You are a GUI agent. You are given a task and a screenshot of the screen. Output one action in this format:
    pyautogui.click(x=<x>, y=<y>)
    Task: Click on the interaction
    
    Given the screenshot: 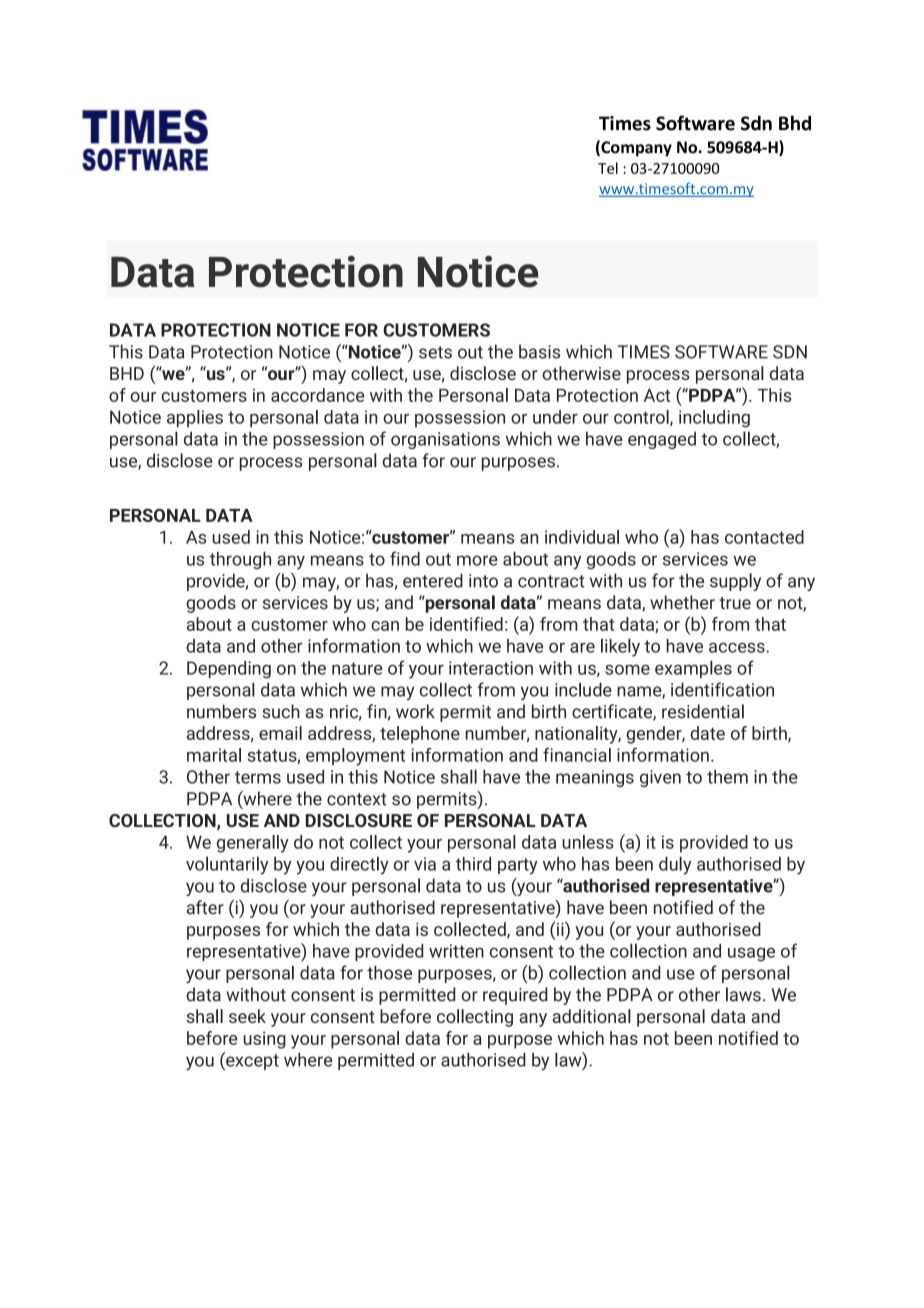 What is the action you would take?
    pyautogui.click(x=491, y=668)
